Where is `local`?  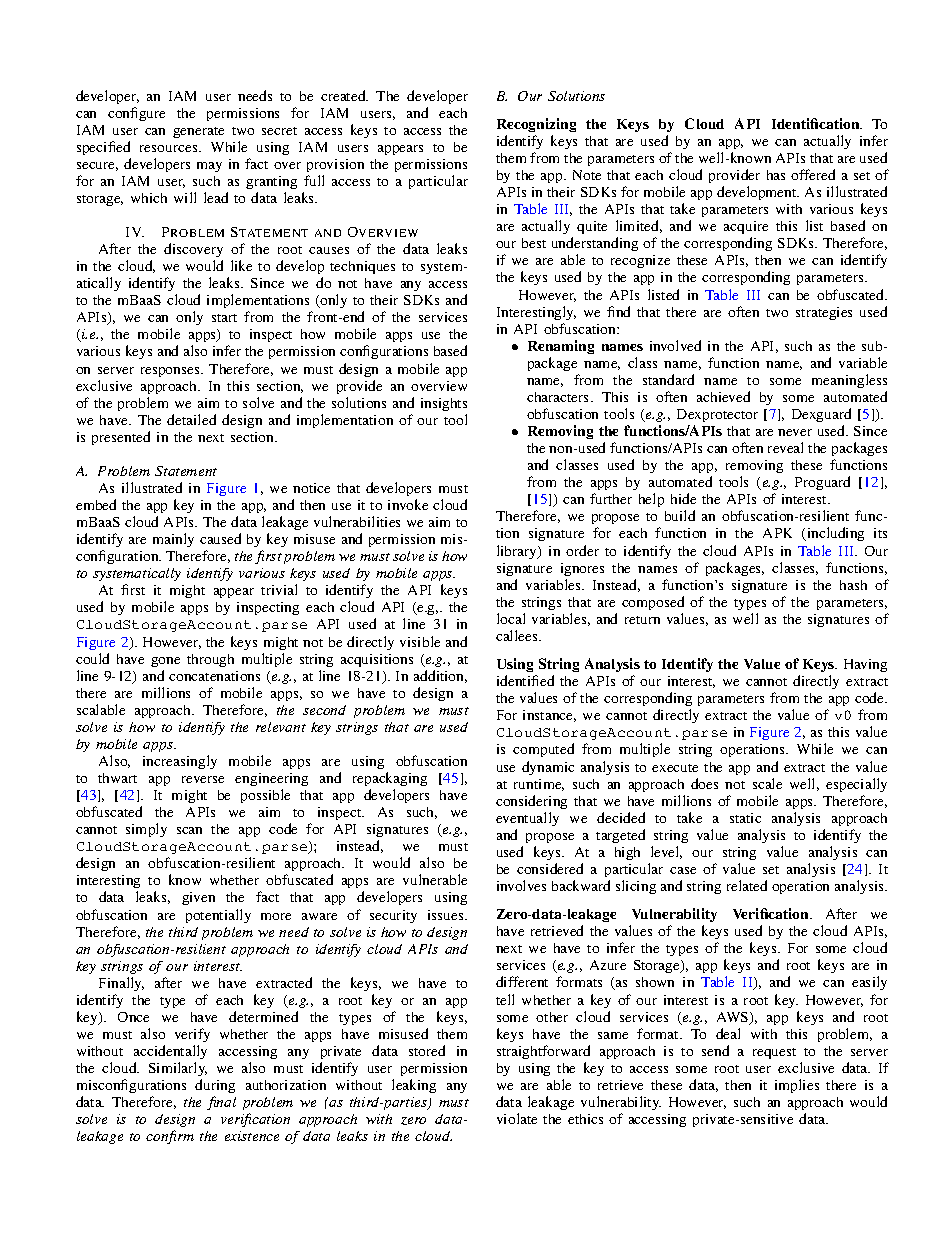 local is located at coordinates (511, 618).
